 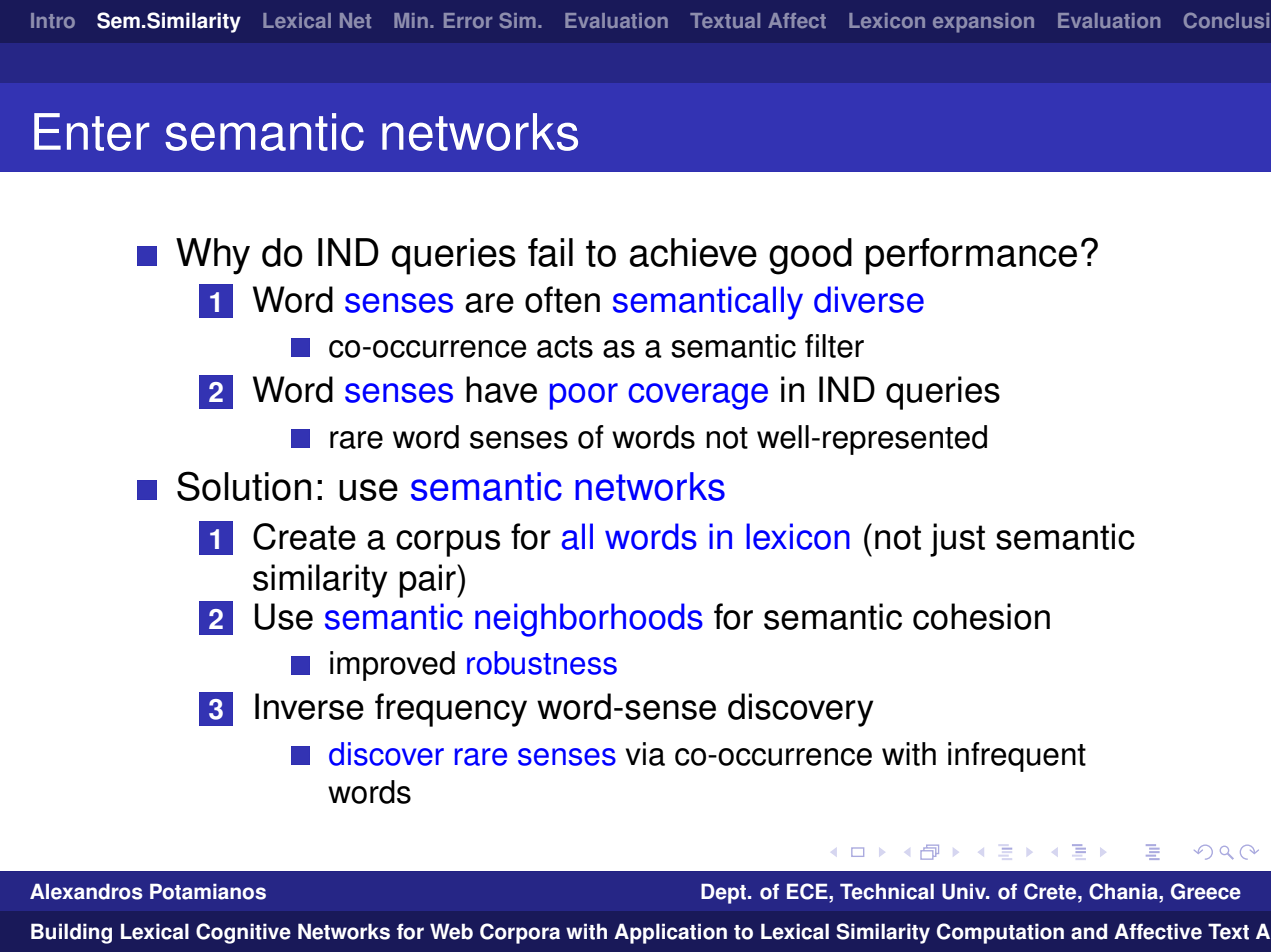 I want to click on Create, so click(x=304, y=536).
